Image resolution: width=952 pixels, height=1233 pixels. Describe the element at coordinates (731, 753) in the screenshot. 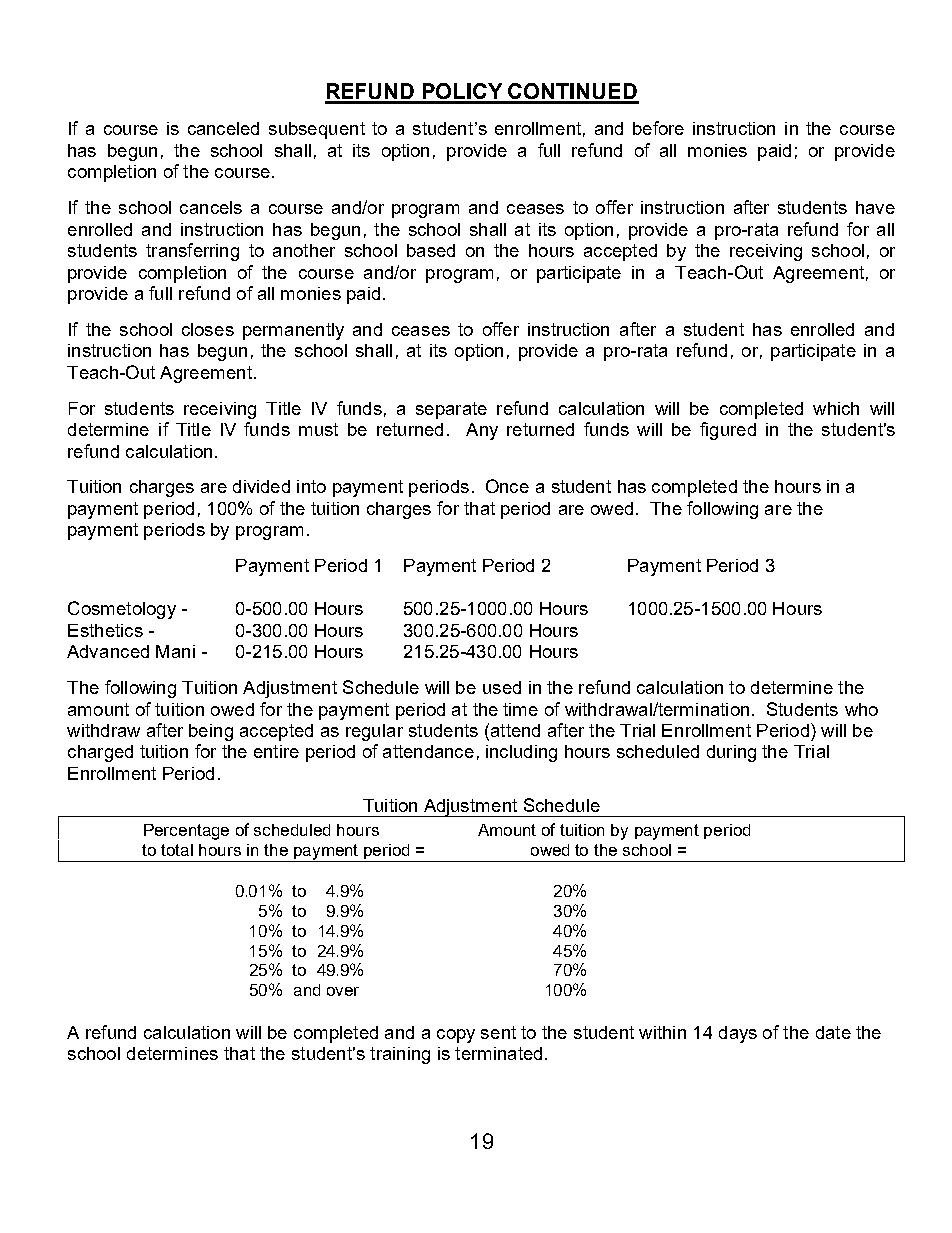

I see `during` at that location.
